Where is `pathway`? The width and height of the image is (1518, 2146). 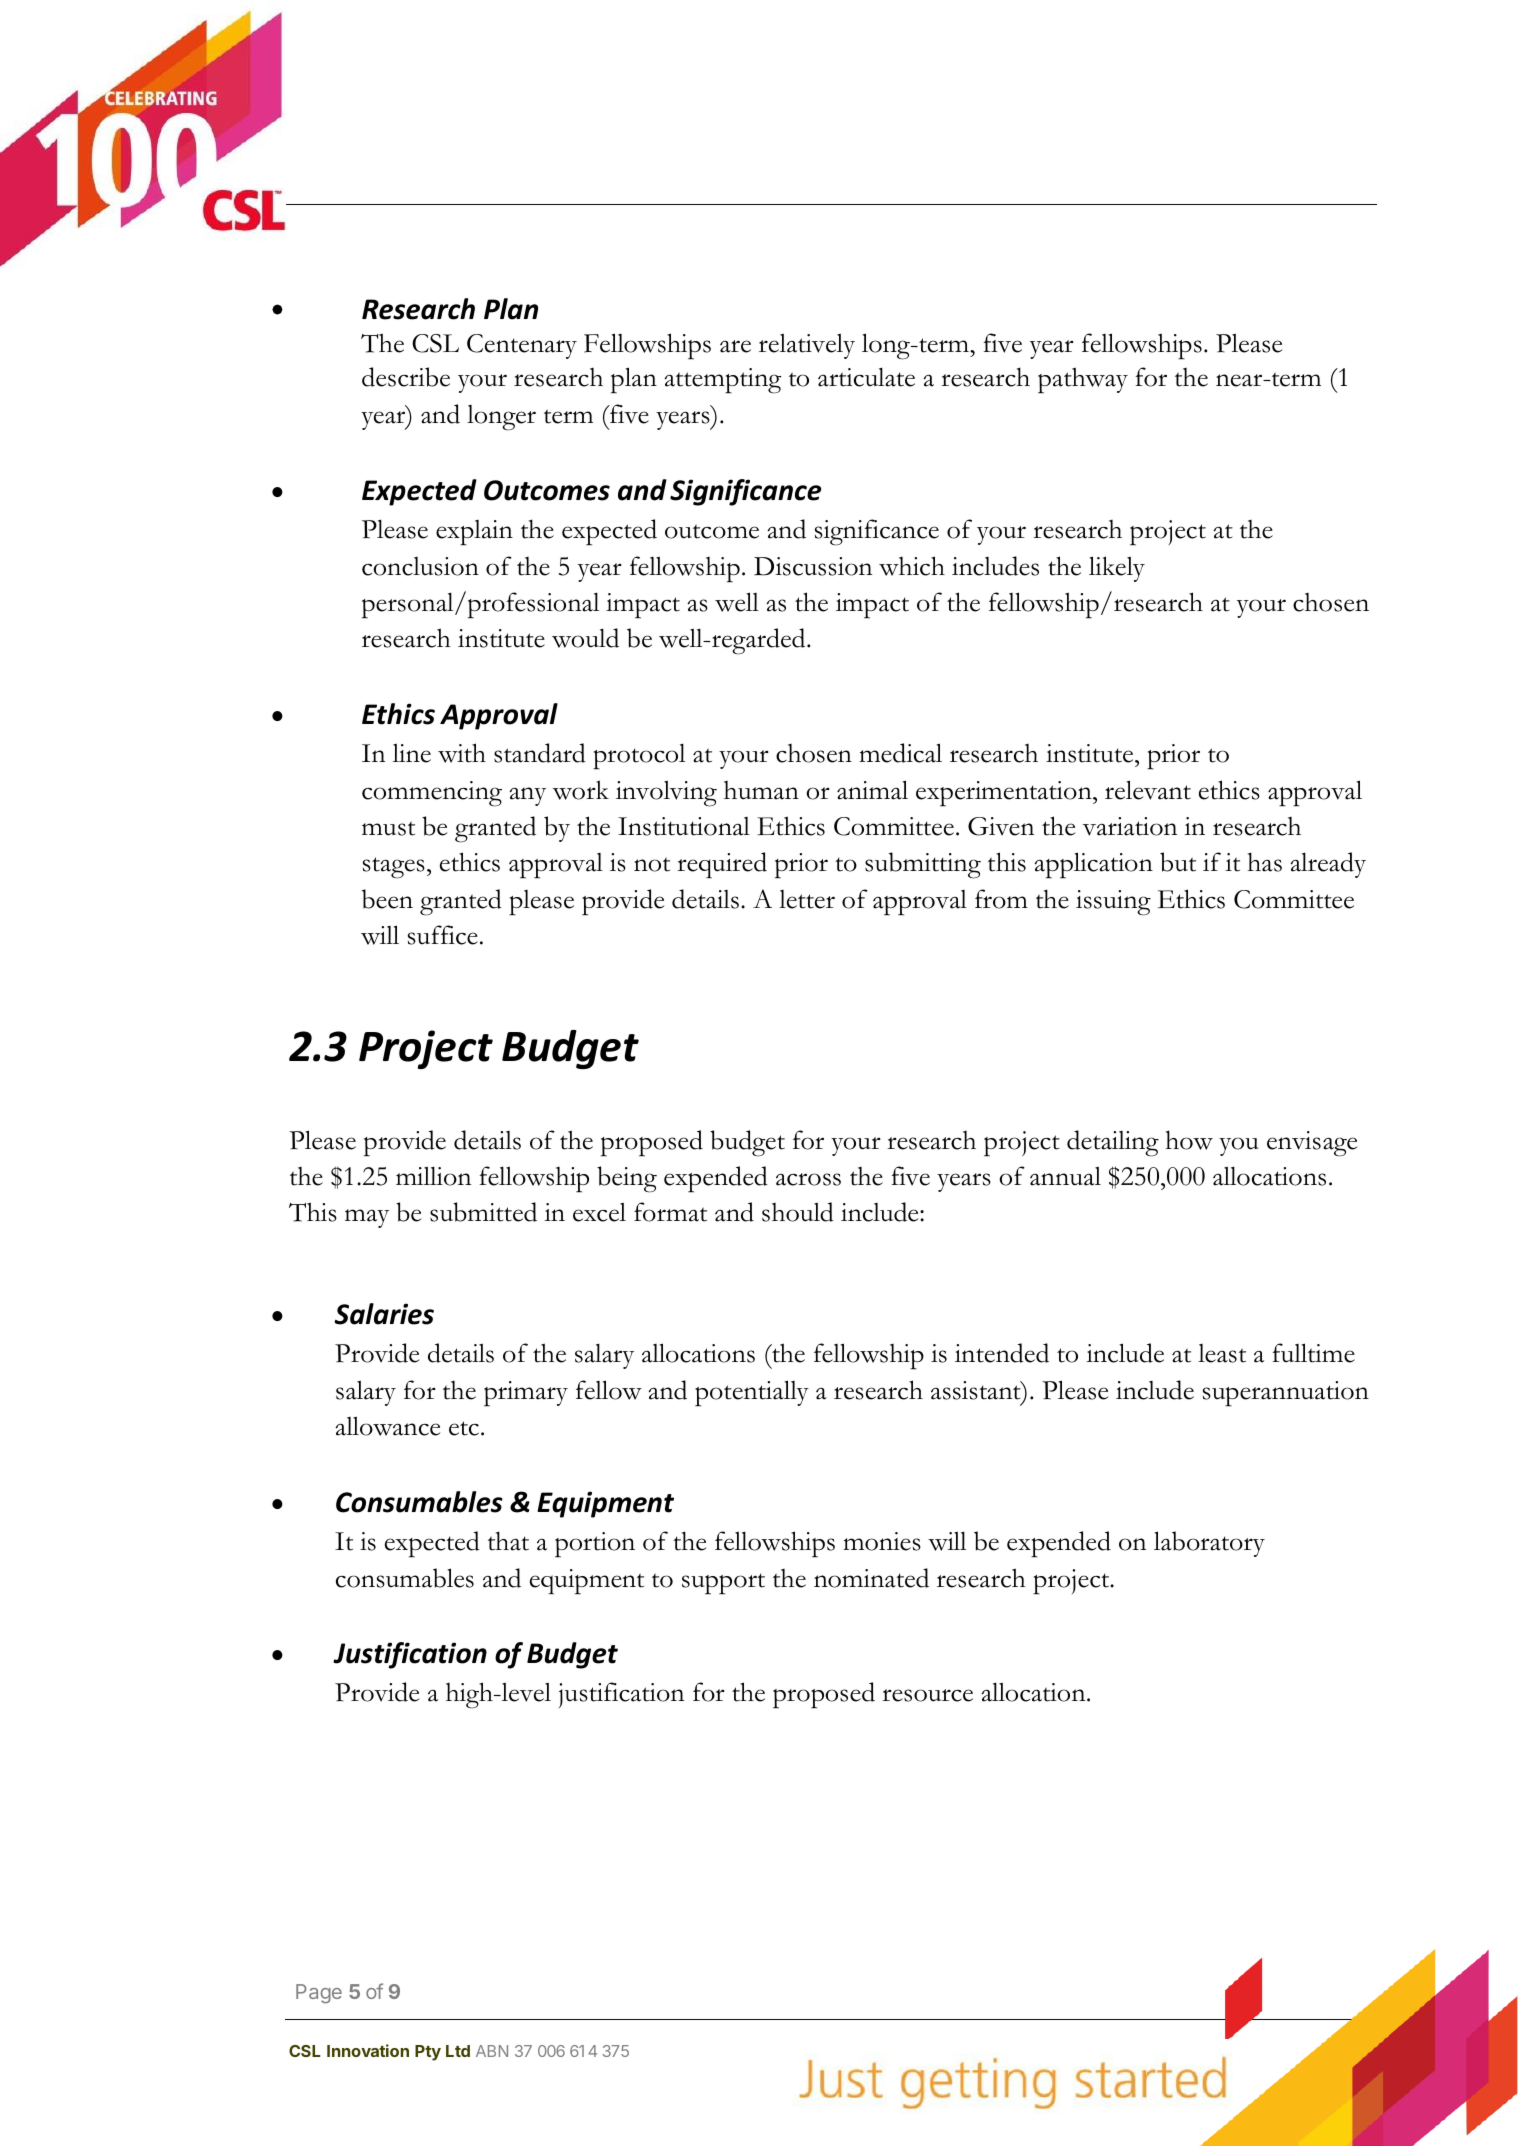 pathway is located at coordinates (1083, 380).
